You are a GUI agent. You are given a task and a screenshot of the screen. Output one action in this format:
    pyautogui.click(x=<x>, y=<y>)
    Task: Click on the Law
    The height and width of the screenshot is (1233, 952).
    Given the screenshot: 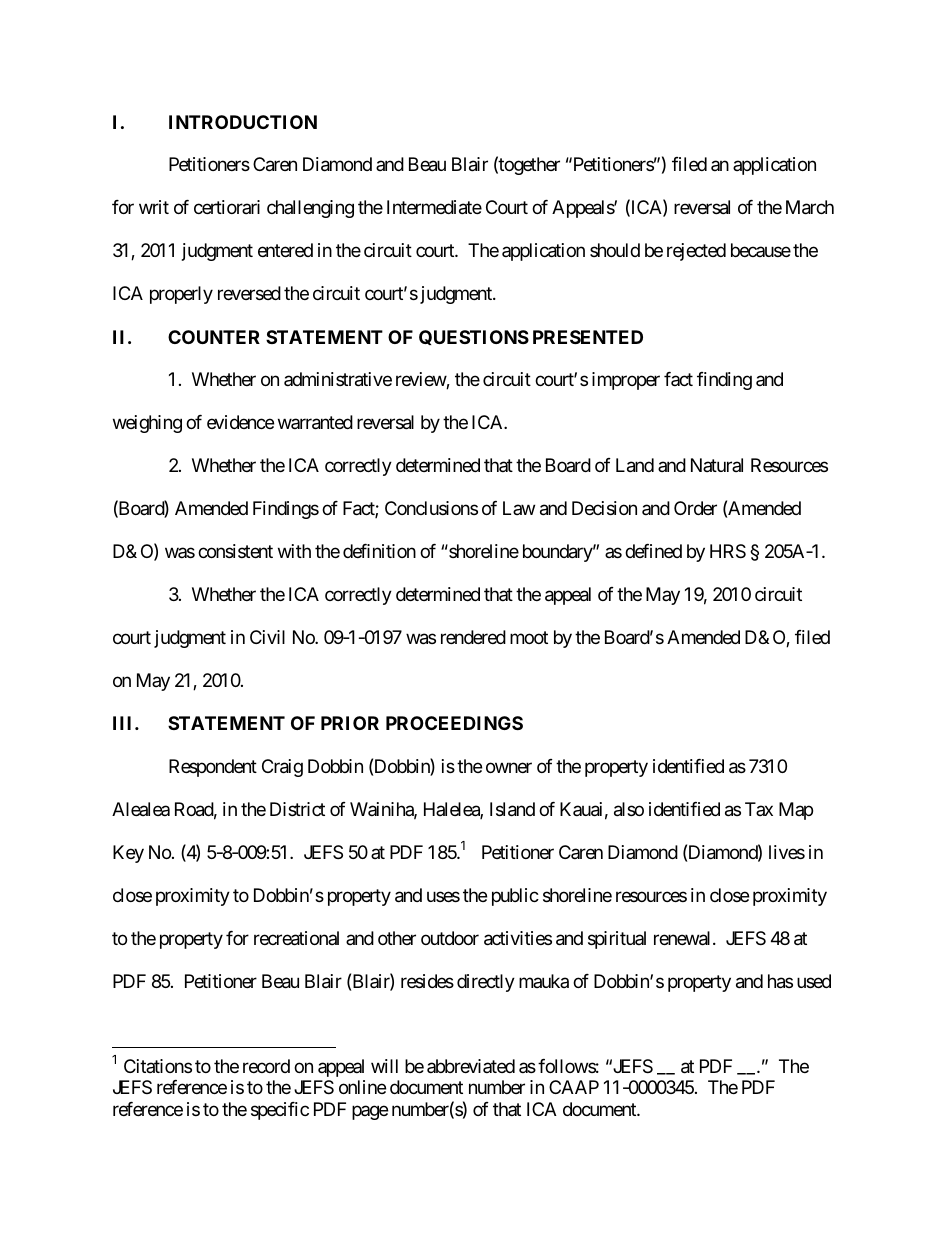 What is the action you would take?
    pyautogui.click(x=519, y=508)
